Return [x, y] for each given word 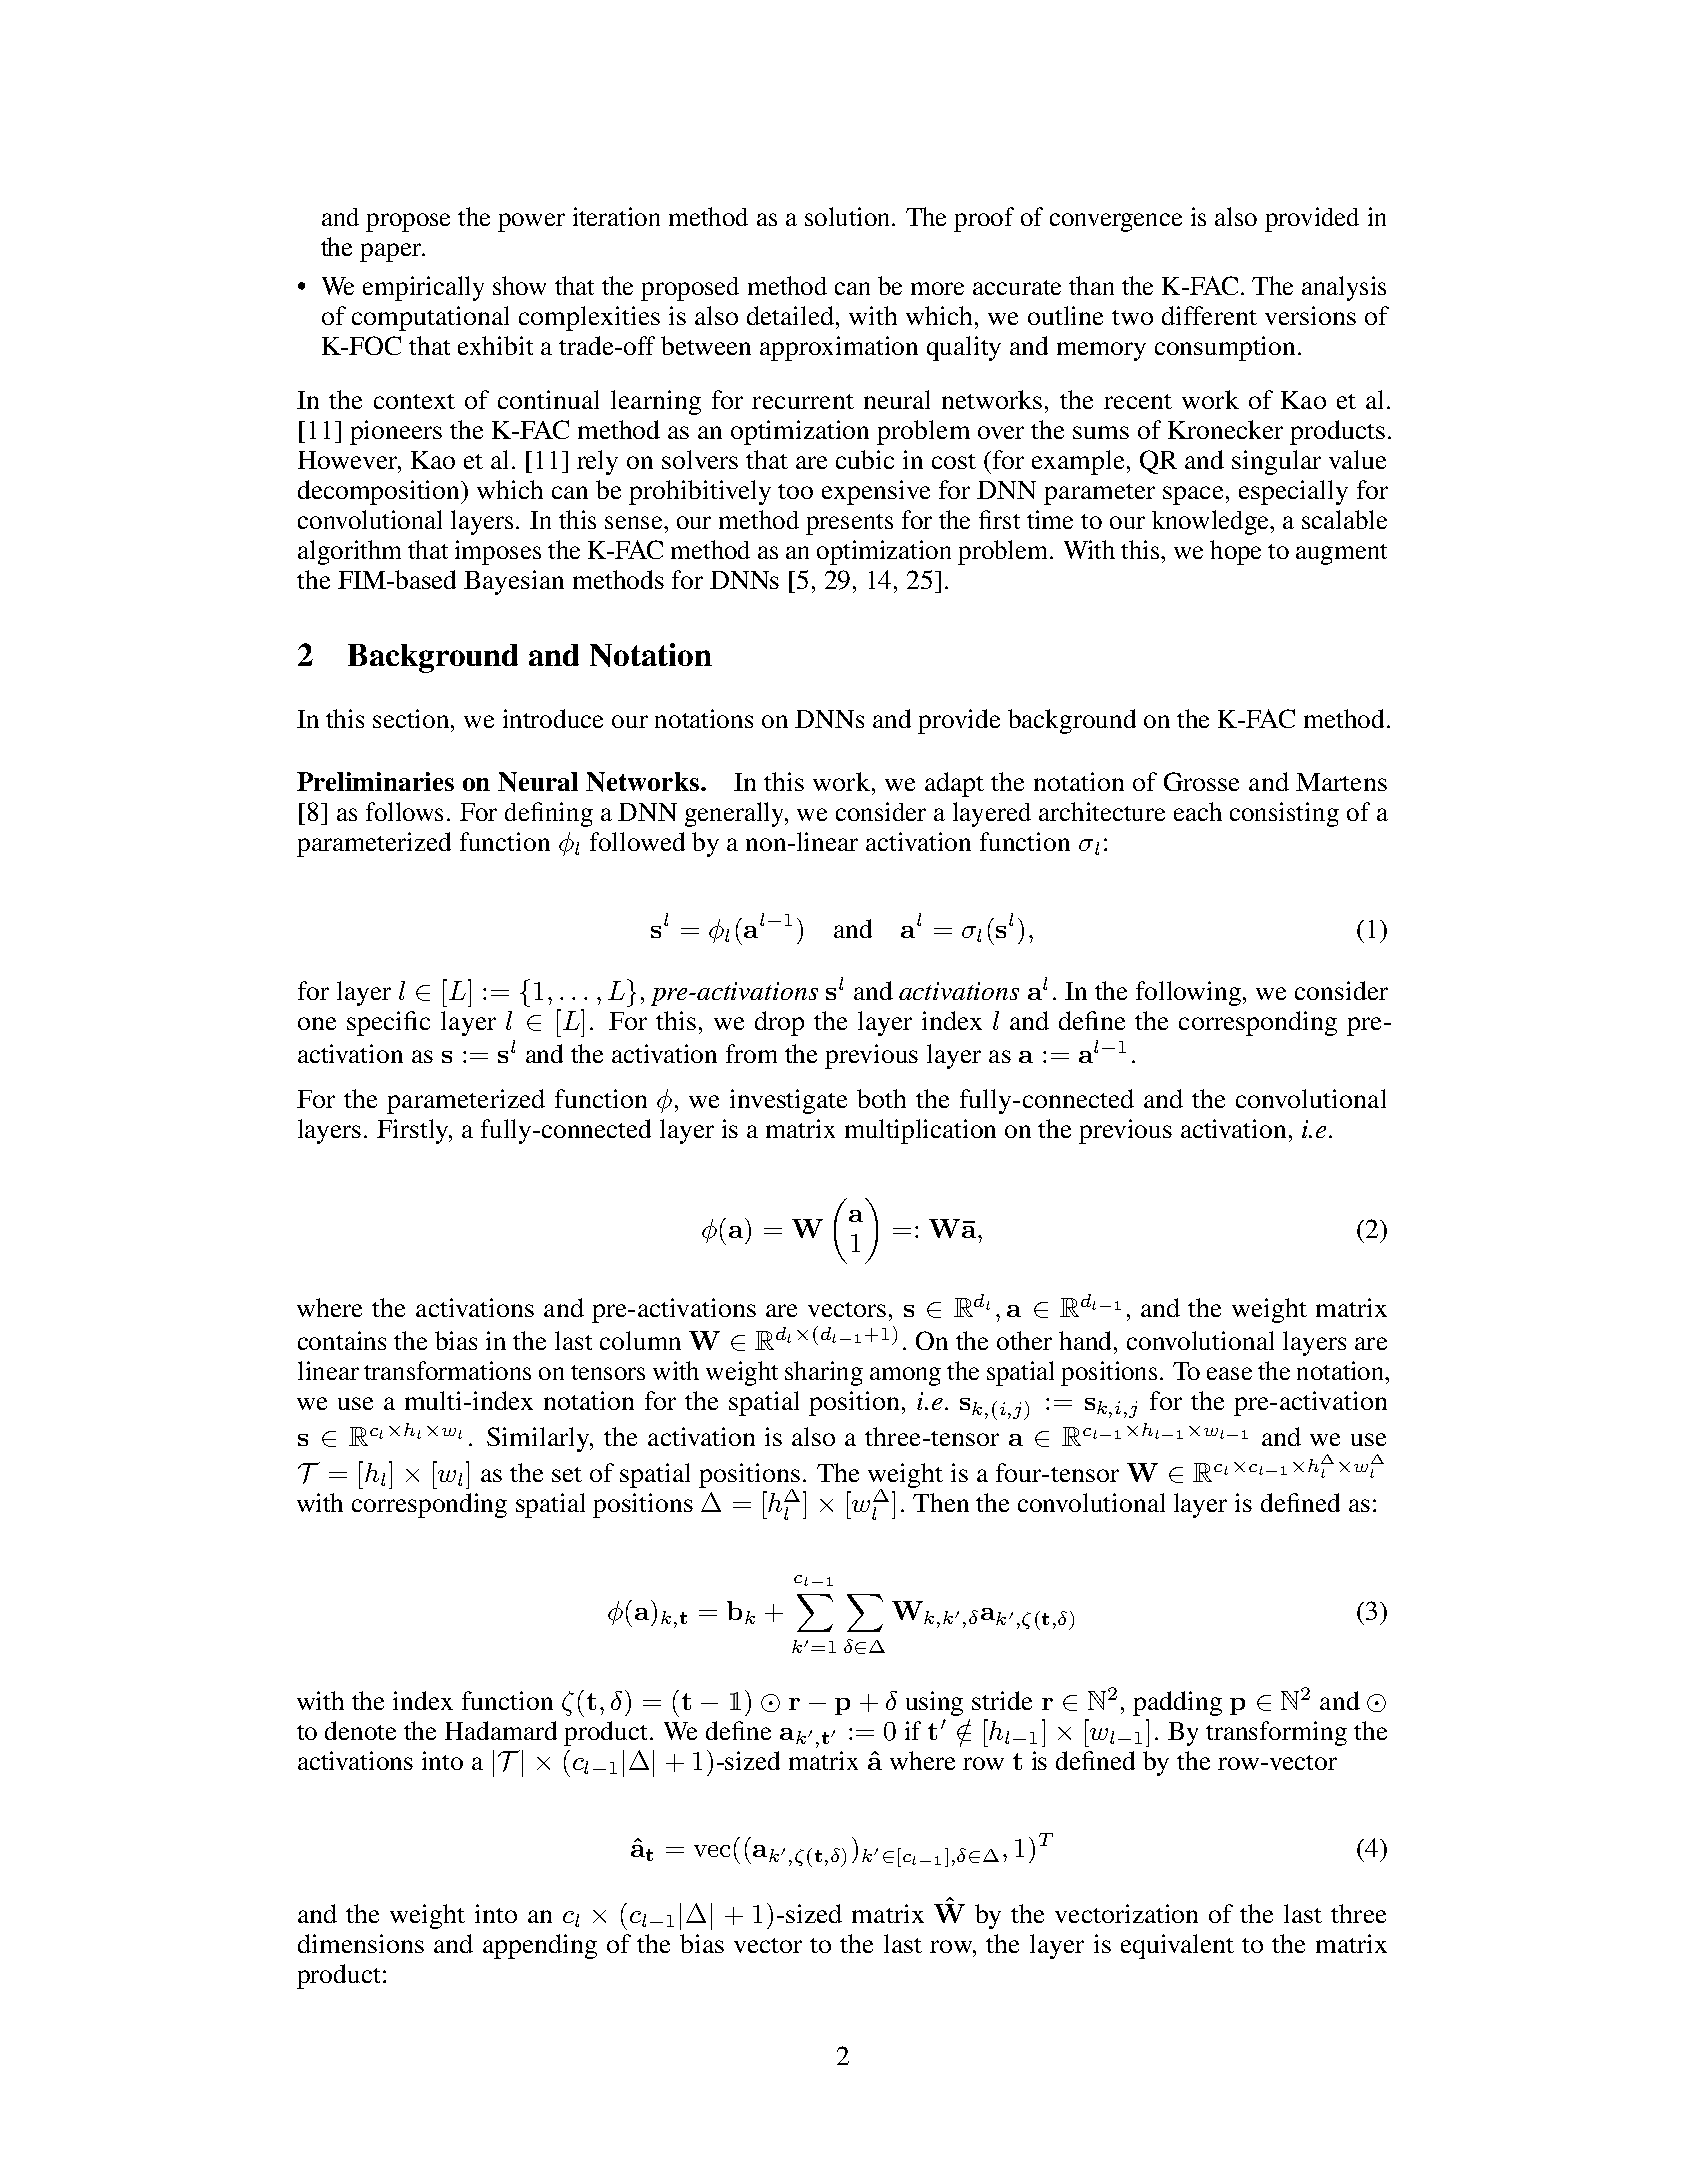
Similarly [539, 1439]
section [412, 718]
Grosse [1201, 781]
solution [849, 216]
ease [1229, 1373]
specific [388, 1023]
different [1209, 315]
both [881, 1098]
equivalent [1177, 1946]
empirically [423, 288]
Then [941, 1502]
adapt [954, 784]
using [934, 1703]
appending [540, 1946]
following [1190, 993]
